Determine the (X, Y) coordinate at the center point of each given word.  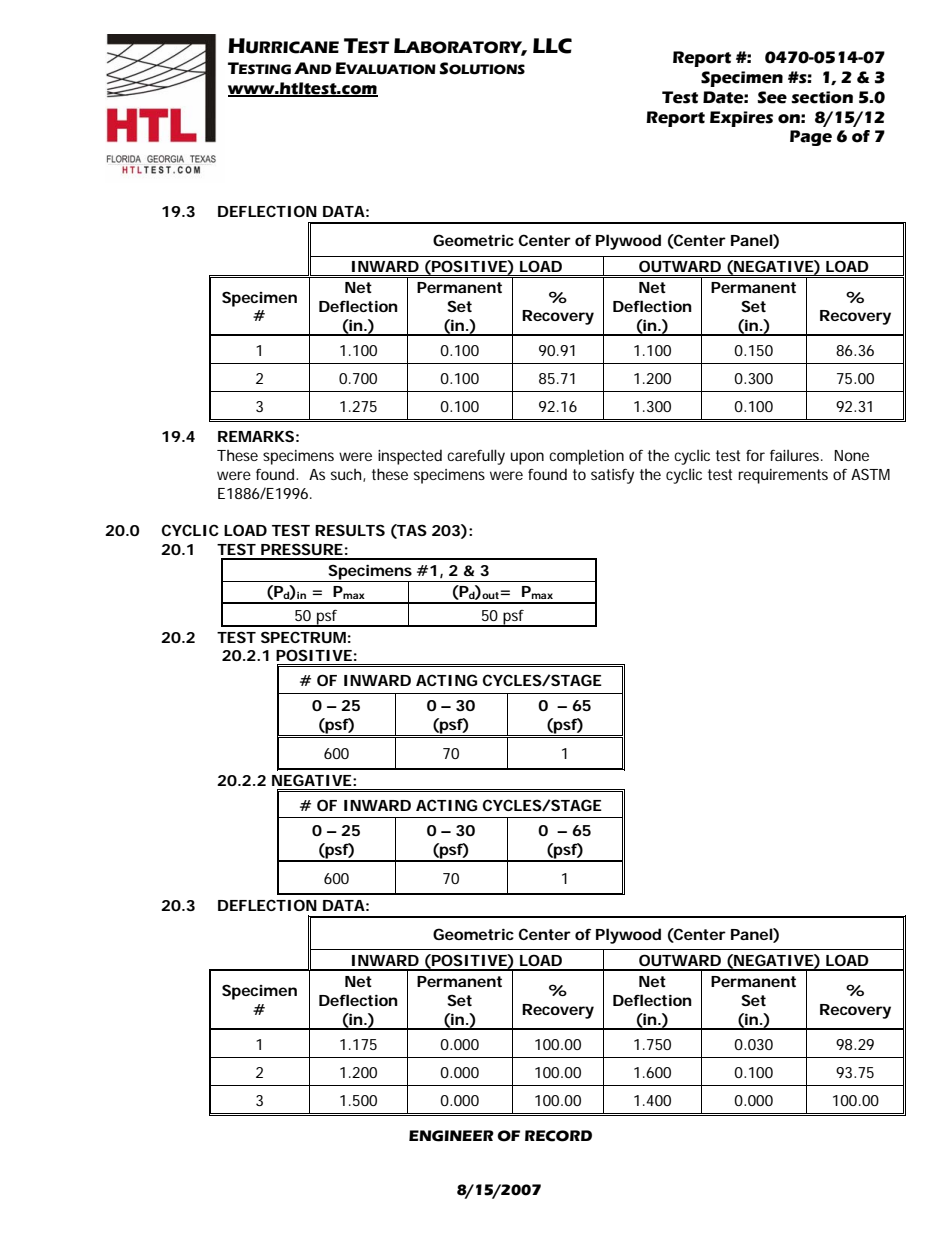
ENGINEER (451, 1136)
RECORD (558, 1136)
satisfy (612, 476)
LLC (552, 46)
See (772, 97)
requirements (783, 476)
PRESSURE (302, 549)
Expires (741, 119)
